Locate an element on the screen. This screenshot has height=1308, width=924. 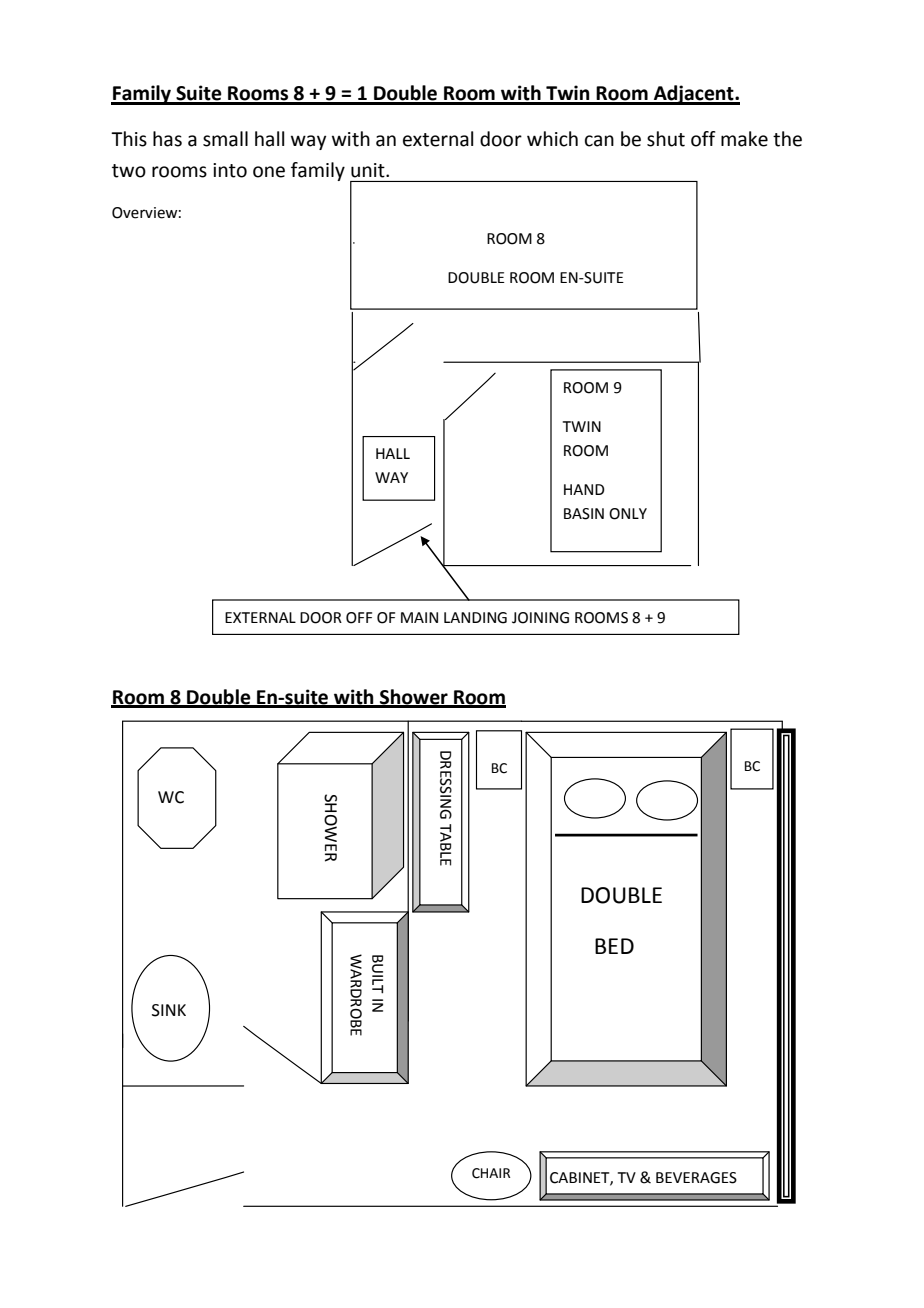
make is located at coordinates (744, 139).
